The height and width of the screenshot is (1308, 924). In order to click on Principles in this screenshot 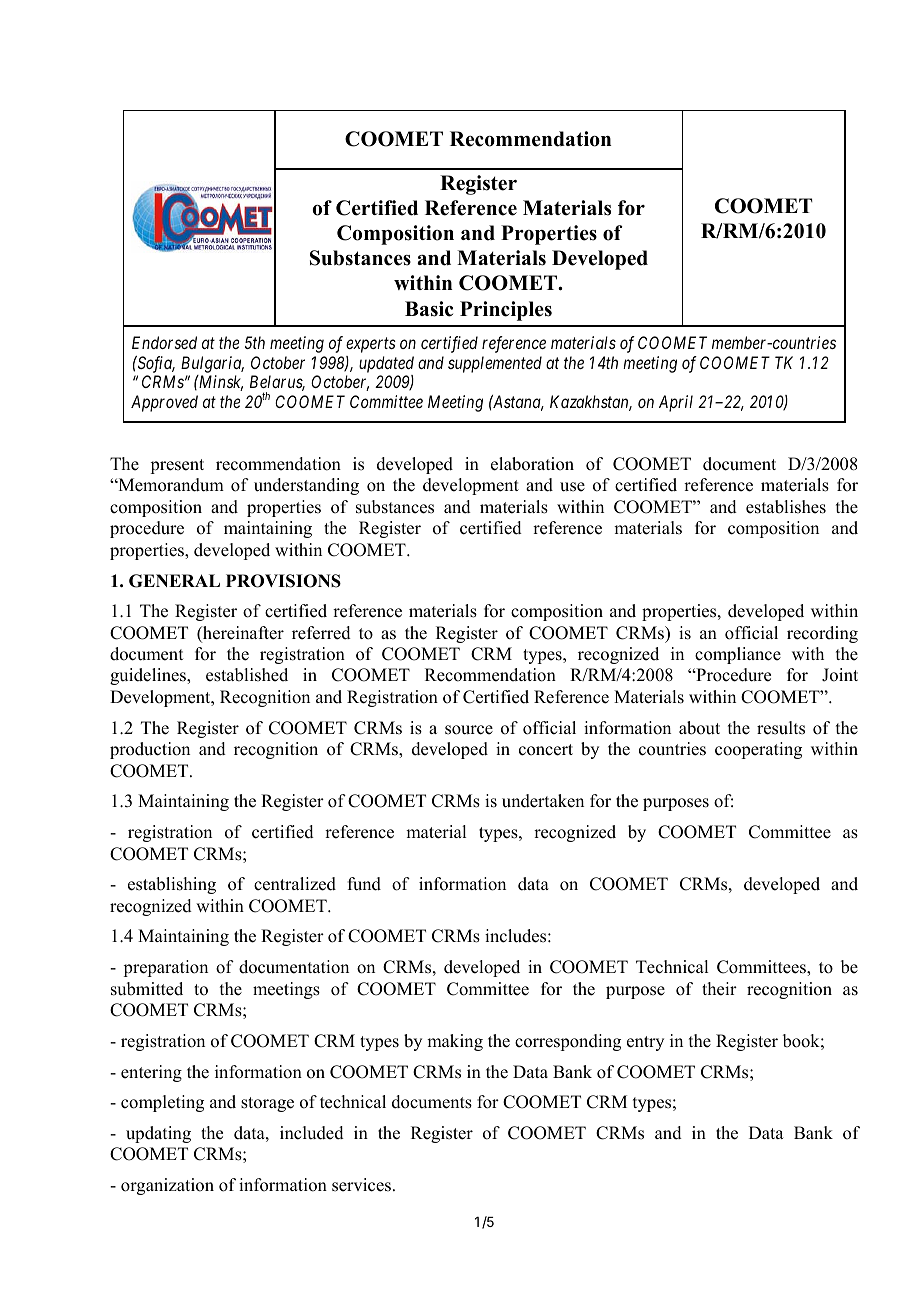, I will do `click(506, 311)`.
